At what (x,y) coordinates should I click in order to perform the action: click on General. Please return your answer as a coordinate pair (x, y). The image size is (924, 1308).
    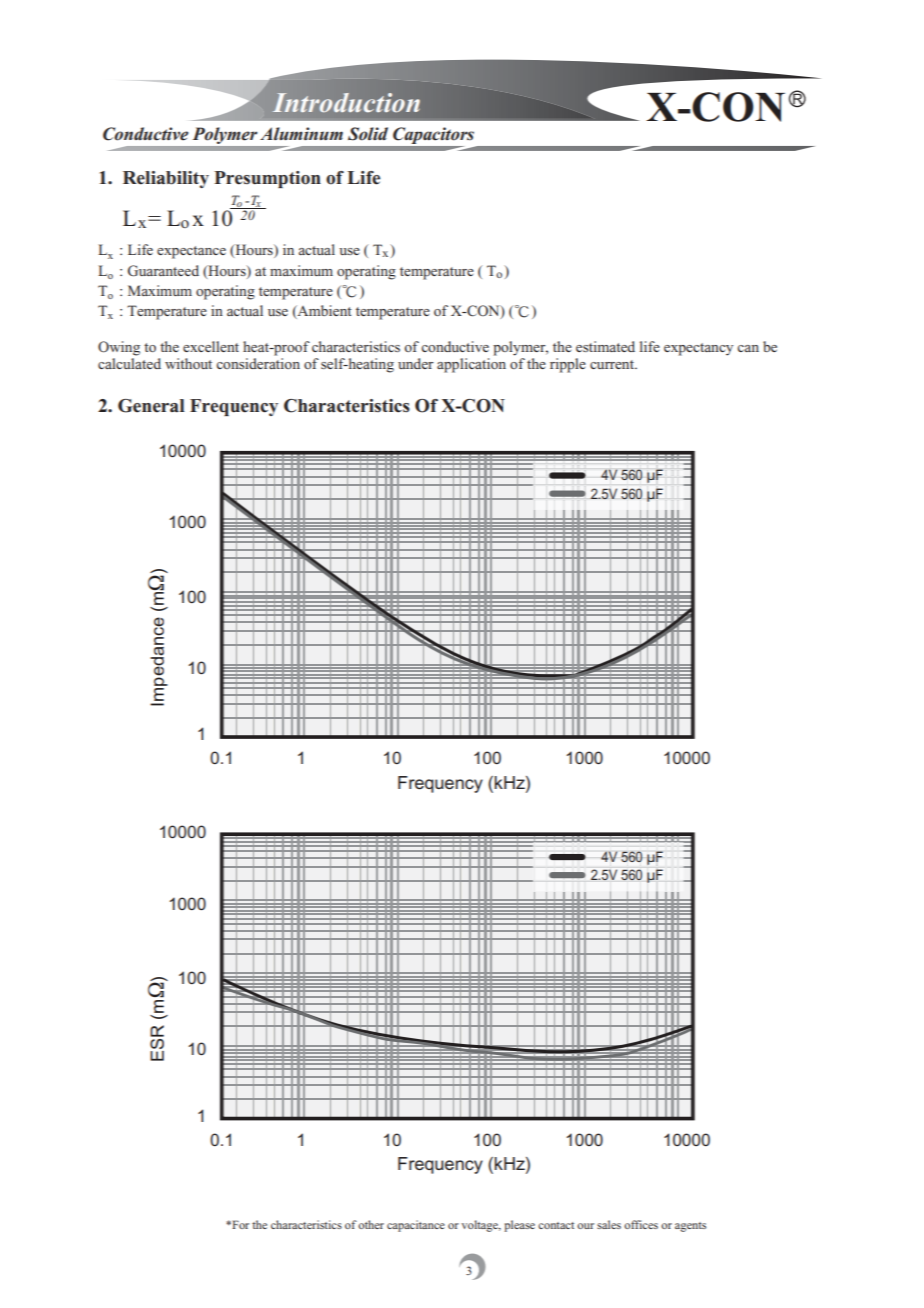
    Looking at the image, I should click on (151, 406).
